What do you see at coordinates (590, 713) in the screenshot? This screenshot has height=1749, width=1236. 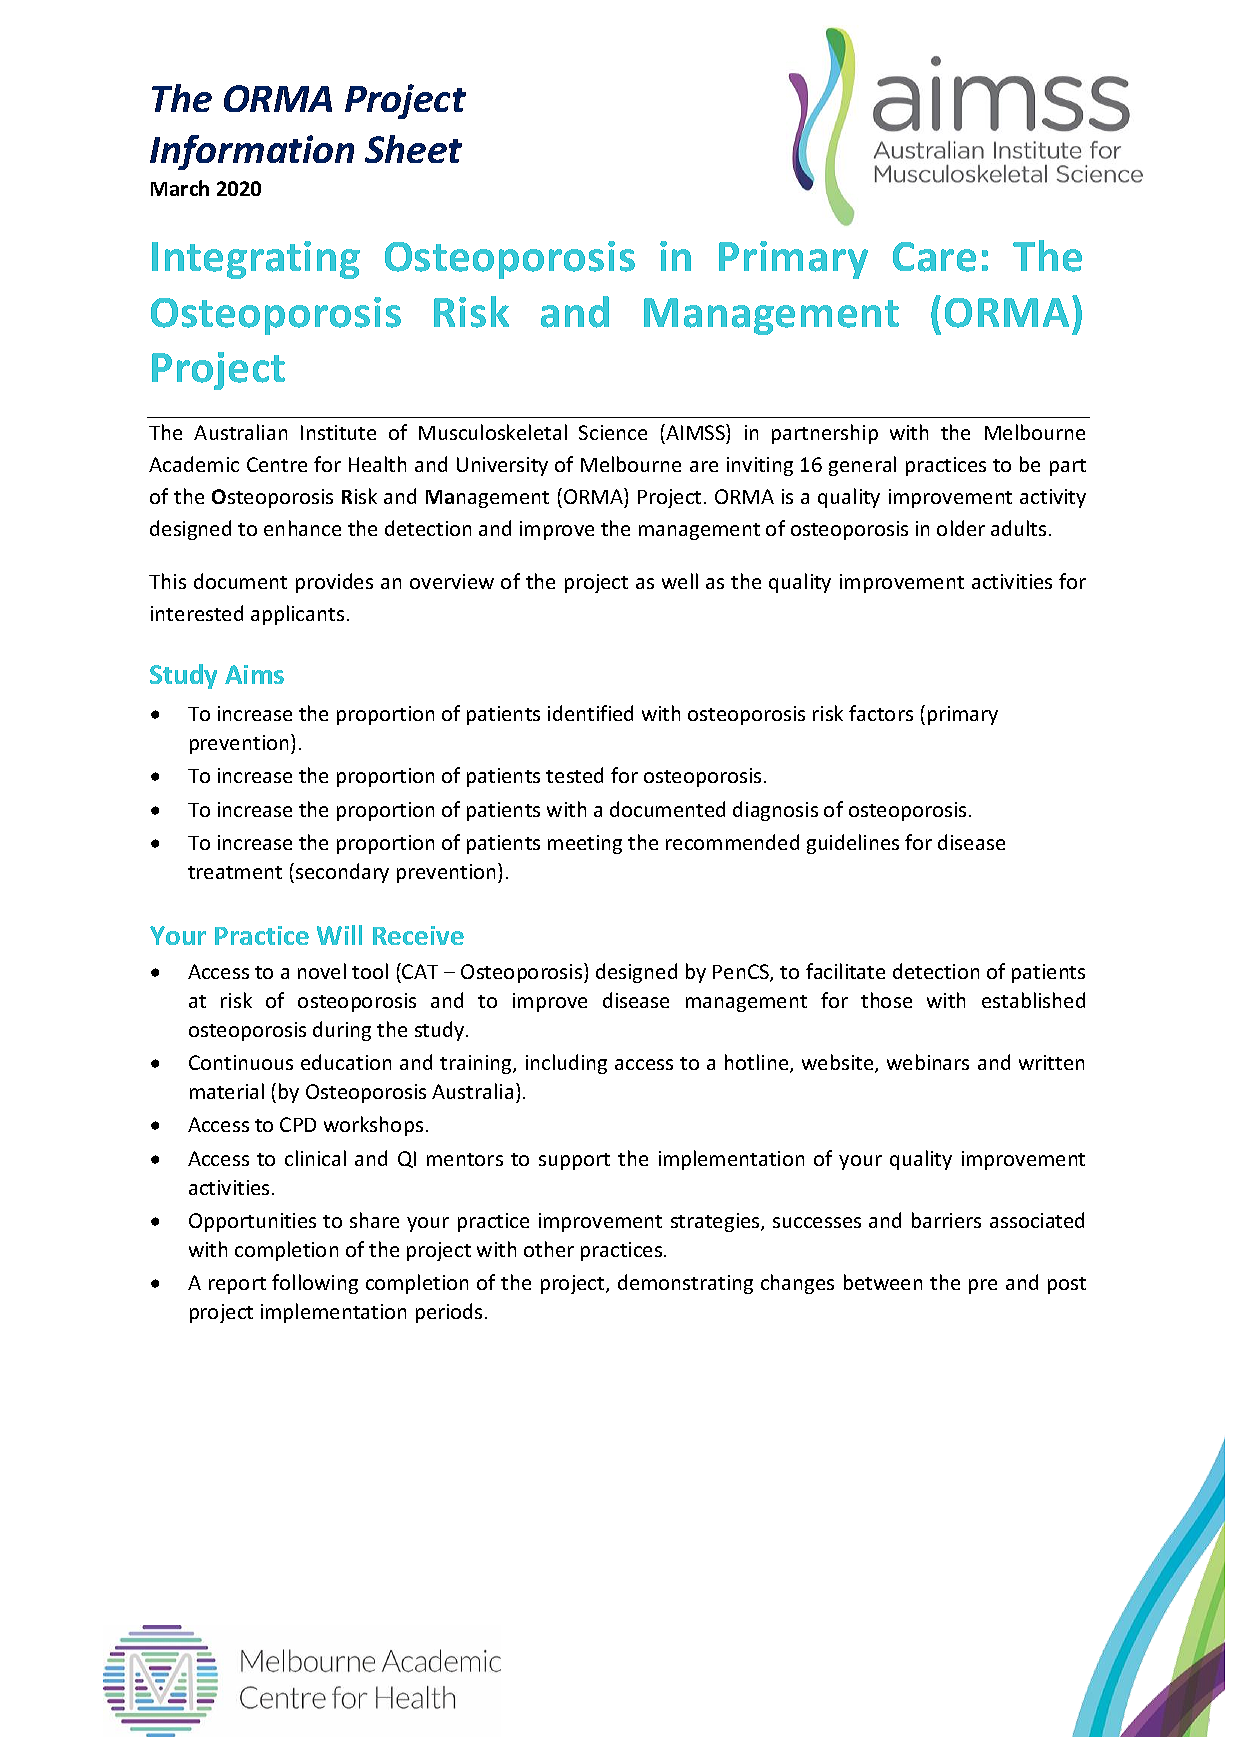 I see `identified` at bounding box center [590, 713].
